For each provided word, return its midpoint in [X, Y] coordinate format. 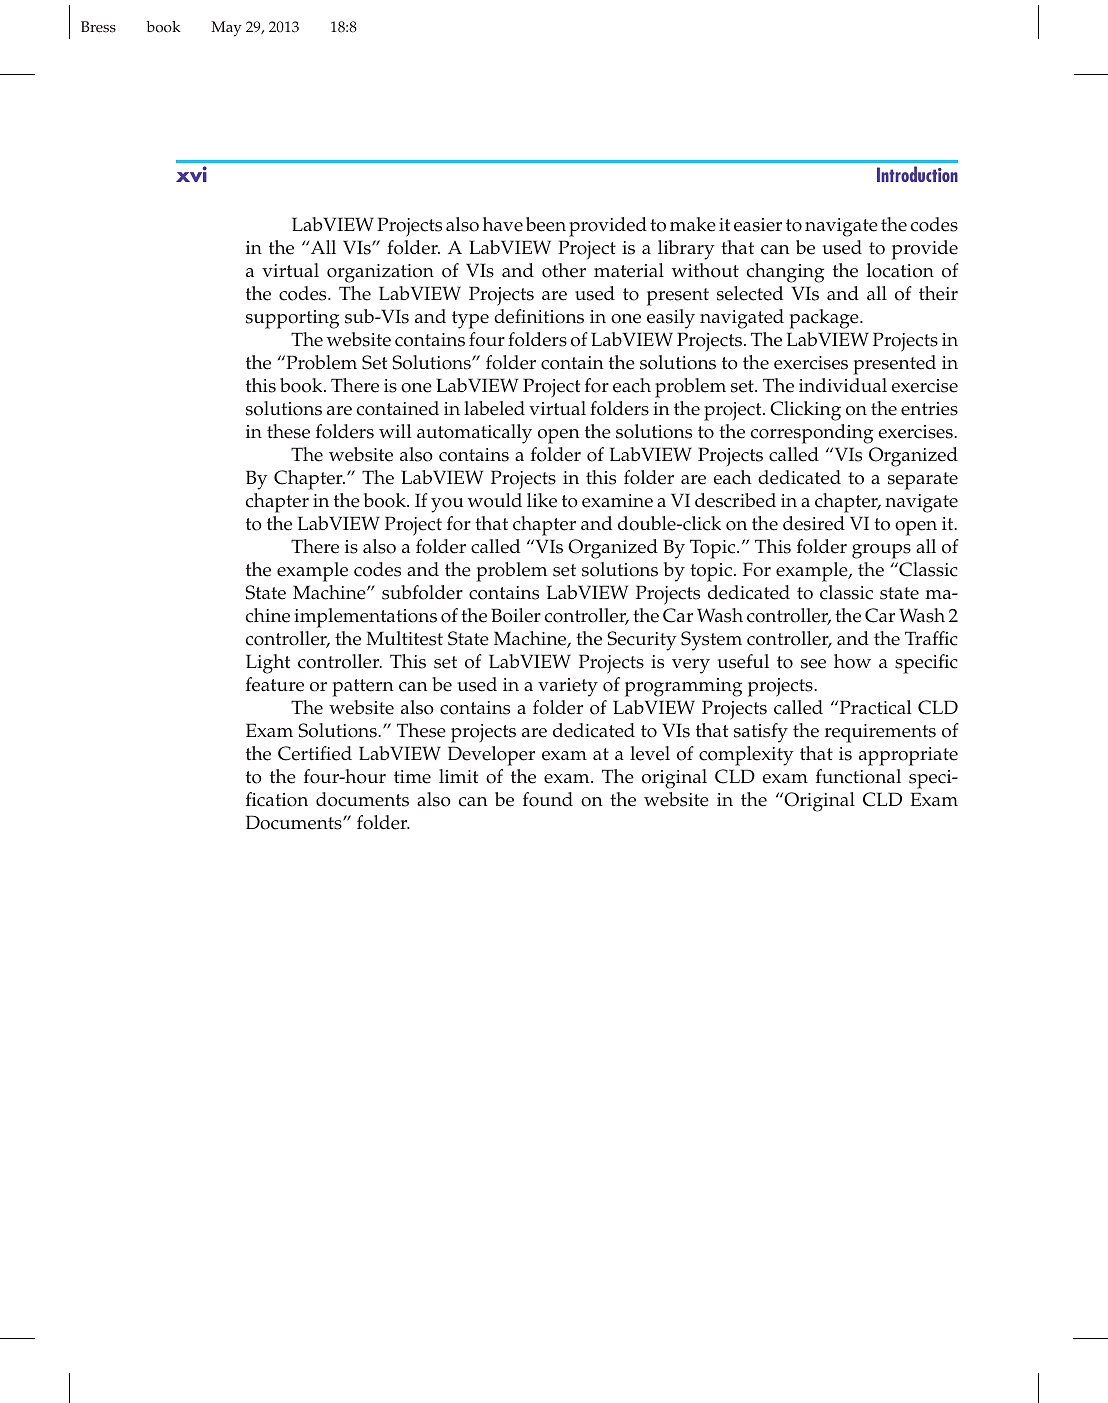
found [548, 799]
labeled [494, 408]
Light [268, 664]
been [546, 224]
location [900, 270]
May [226, 29]
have [503, 224]
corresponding [812, 434]
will [395, 431]
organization [380, 273]
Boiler [516, 615]
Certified [315, 753]
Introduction [917, 174]
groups [881, 551]
